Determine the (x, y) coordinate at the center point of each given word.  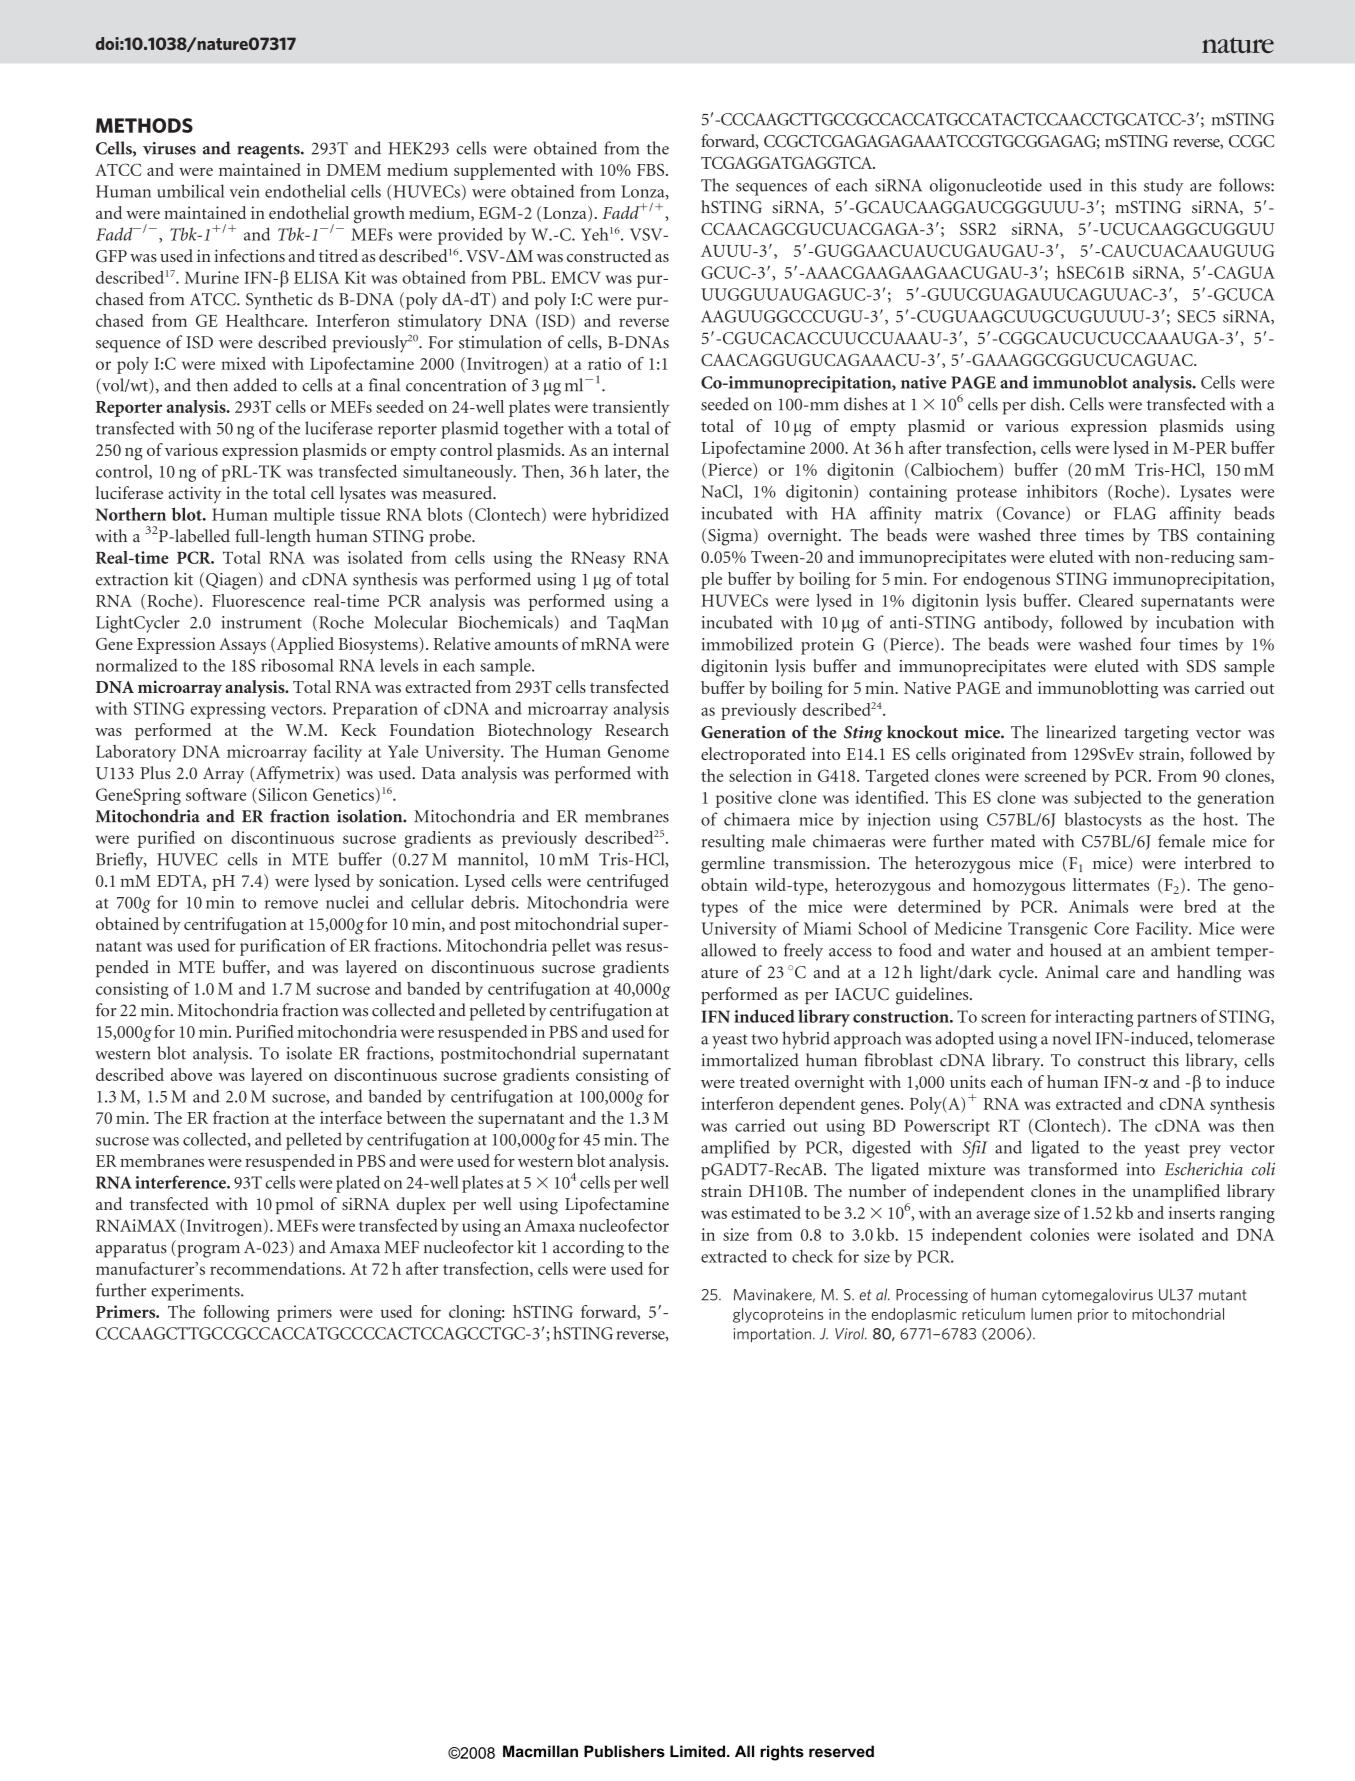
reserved (841, 1751)
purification (283, 947)
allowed (728, 950)
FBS (652, 170)
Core (1111, 928)
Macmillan (540, 1751)
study (1163, 187)
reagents (269, 151)
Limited (697, 1751)
